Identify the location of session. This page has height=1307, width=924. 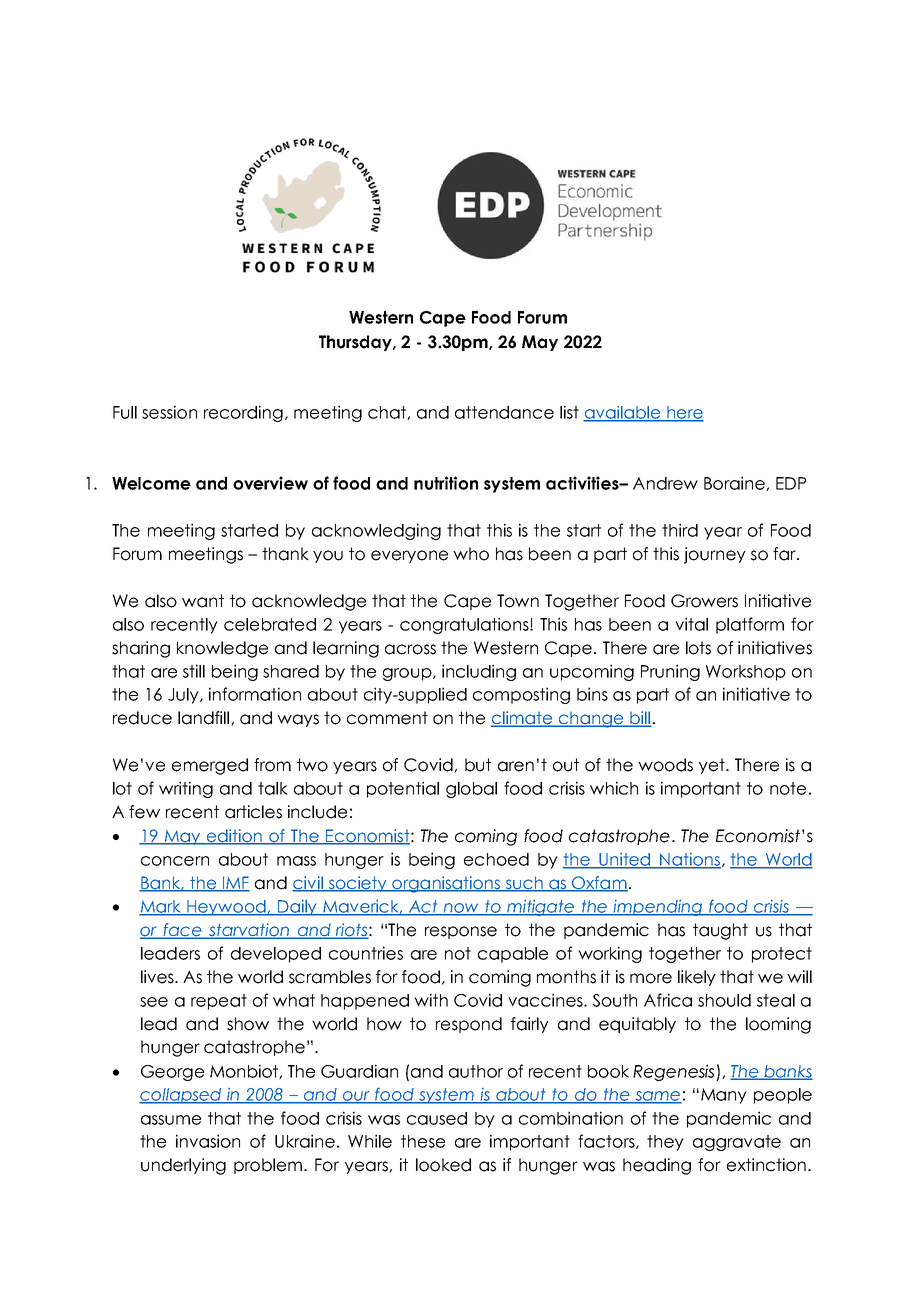
(169, 412).
